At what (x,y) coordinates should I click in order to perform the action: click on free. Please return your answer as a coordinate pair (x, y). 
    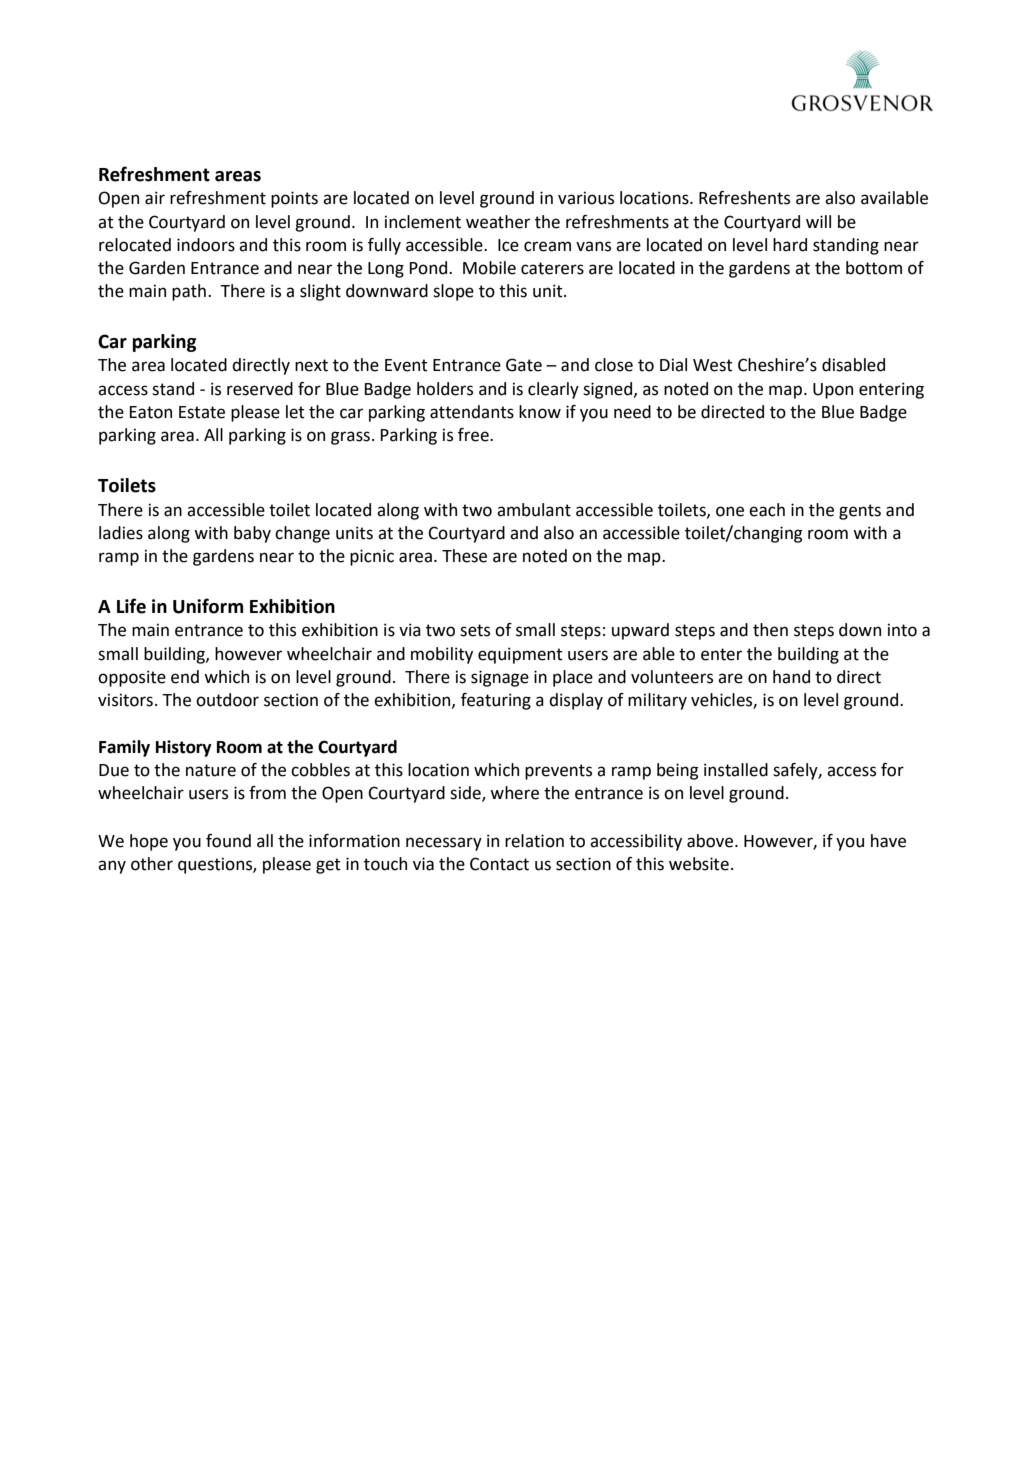
    Looking at the image, I should click on (474, 435).
